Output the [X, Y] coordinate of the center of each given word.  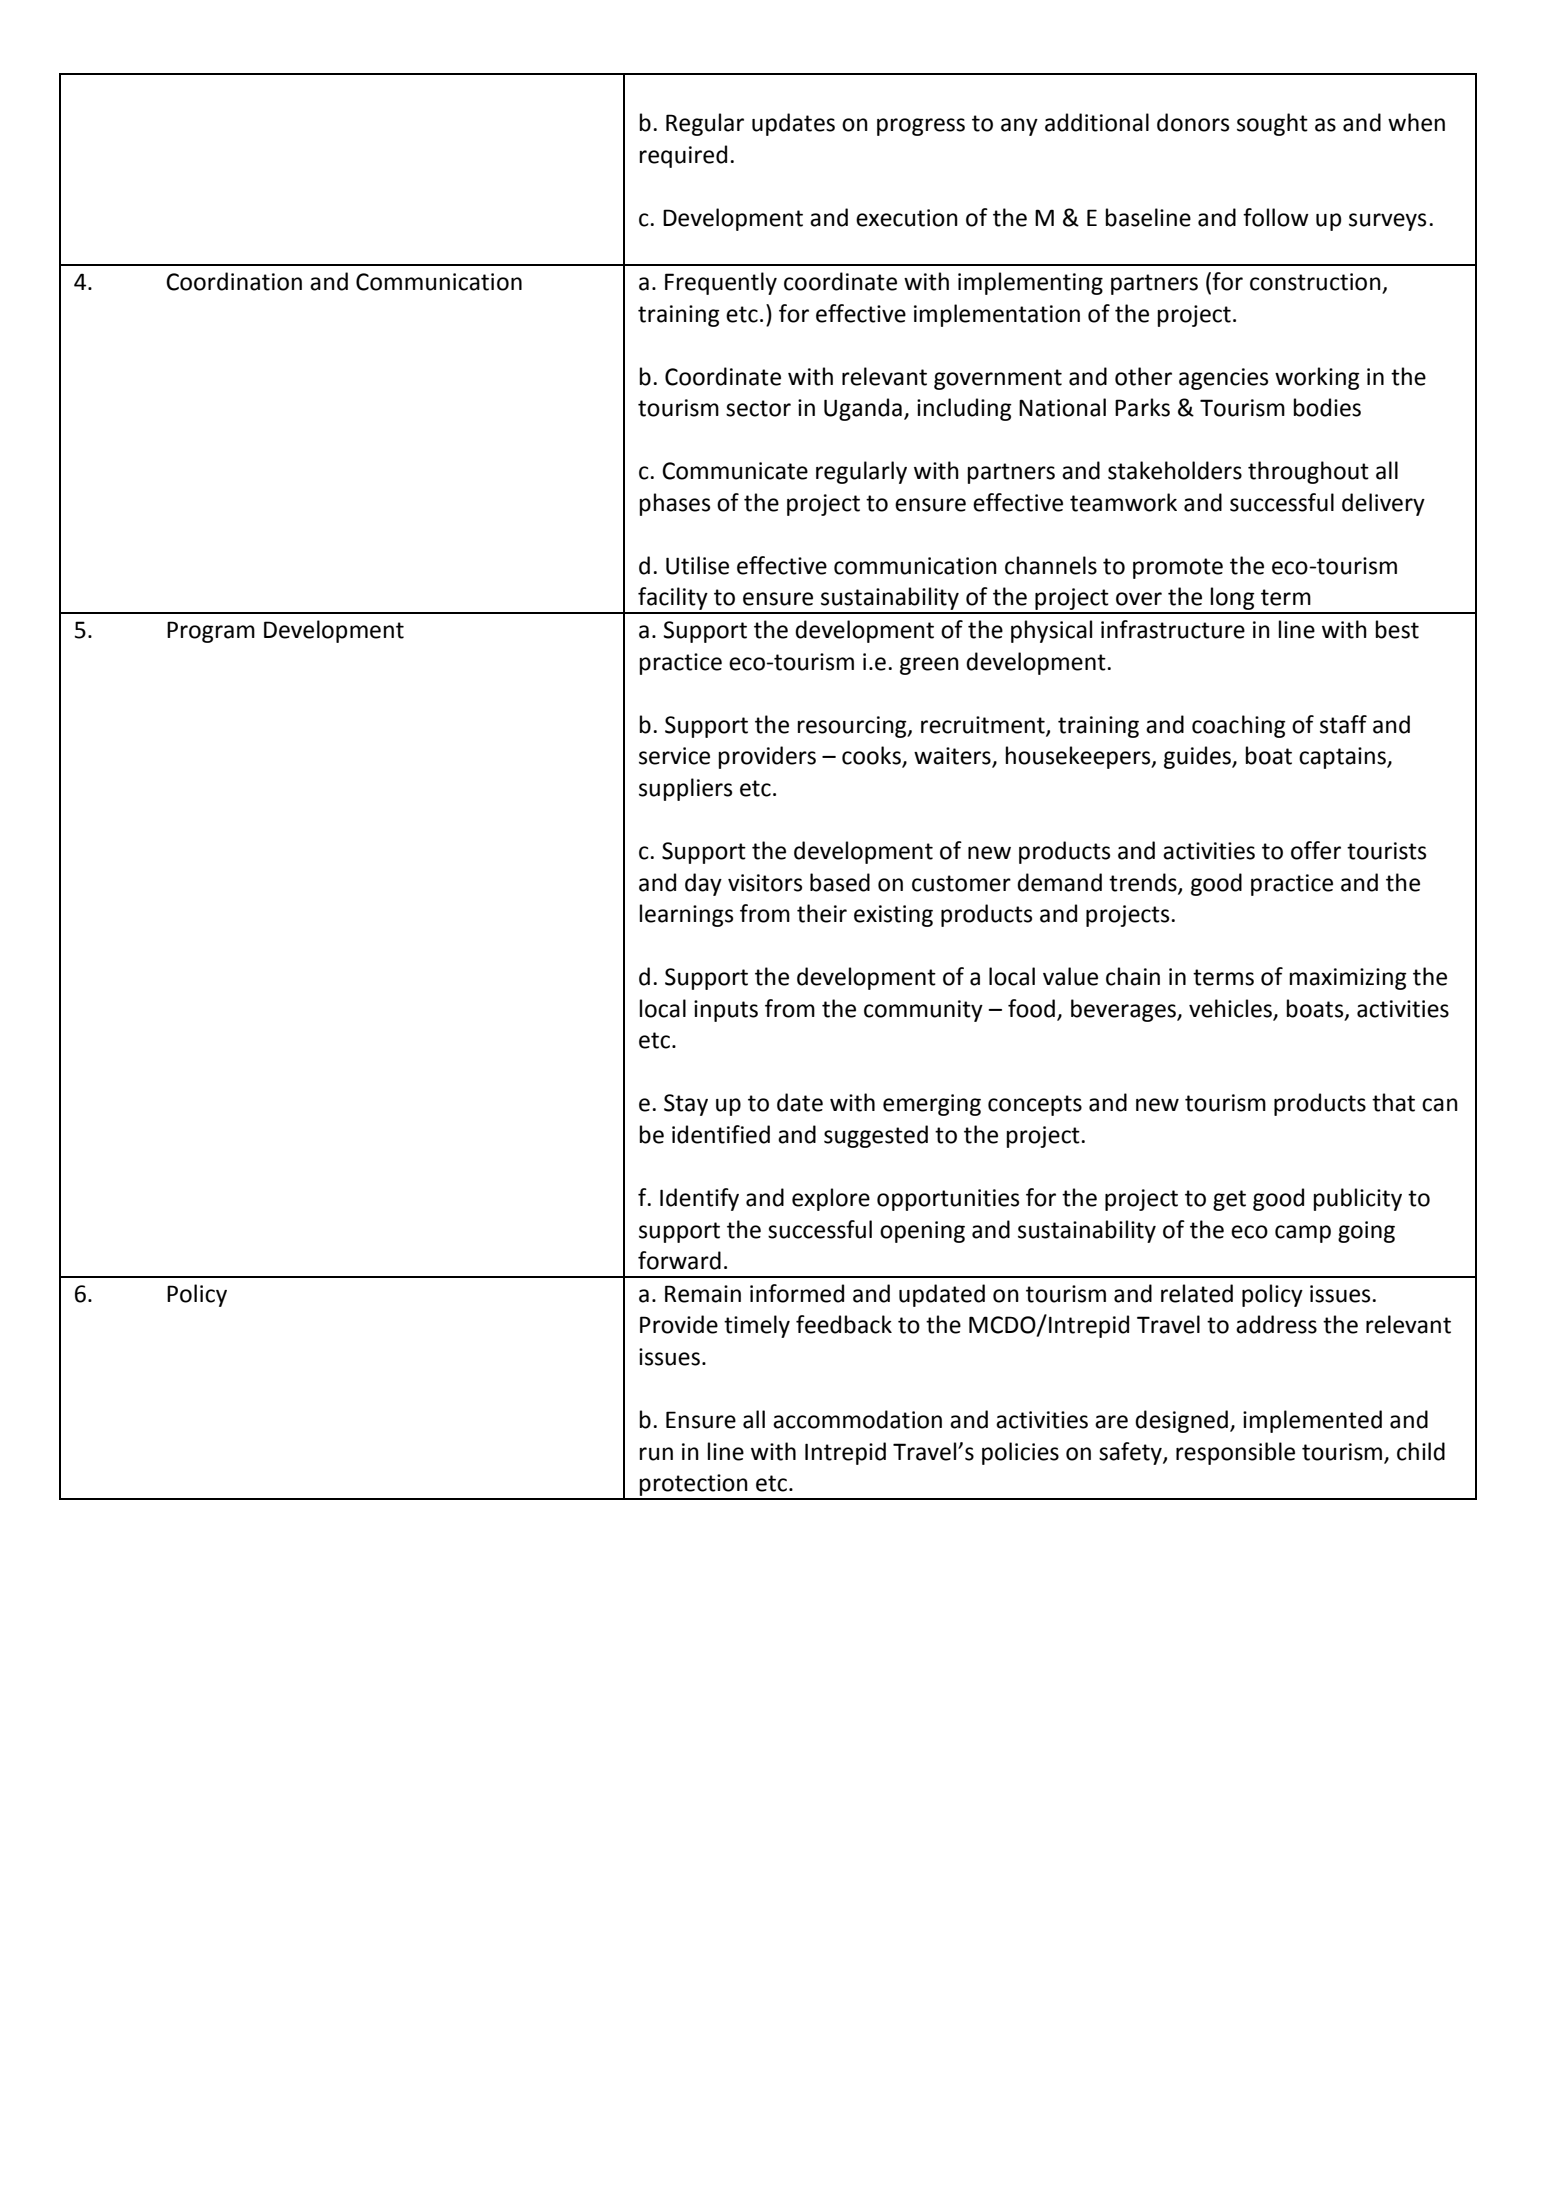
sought [1272, 124]
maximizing [1348, 979]
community [923, 1011]
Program [211, 632]
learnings [686, 915]
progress [921, 127]
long [1233, 600]
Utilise [697, 565]
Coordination [234, 281]
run [656, 1454]
